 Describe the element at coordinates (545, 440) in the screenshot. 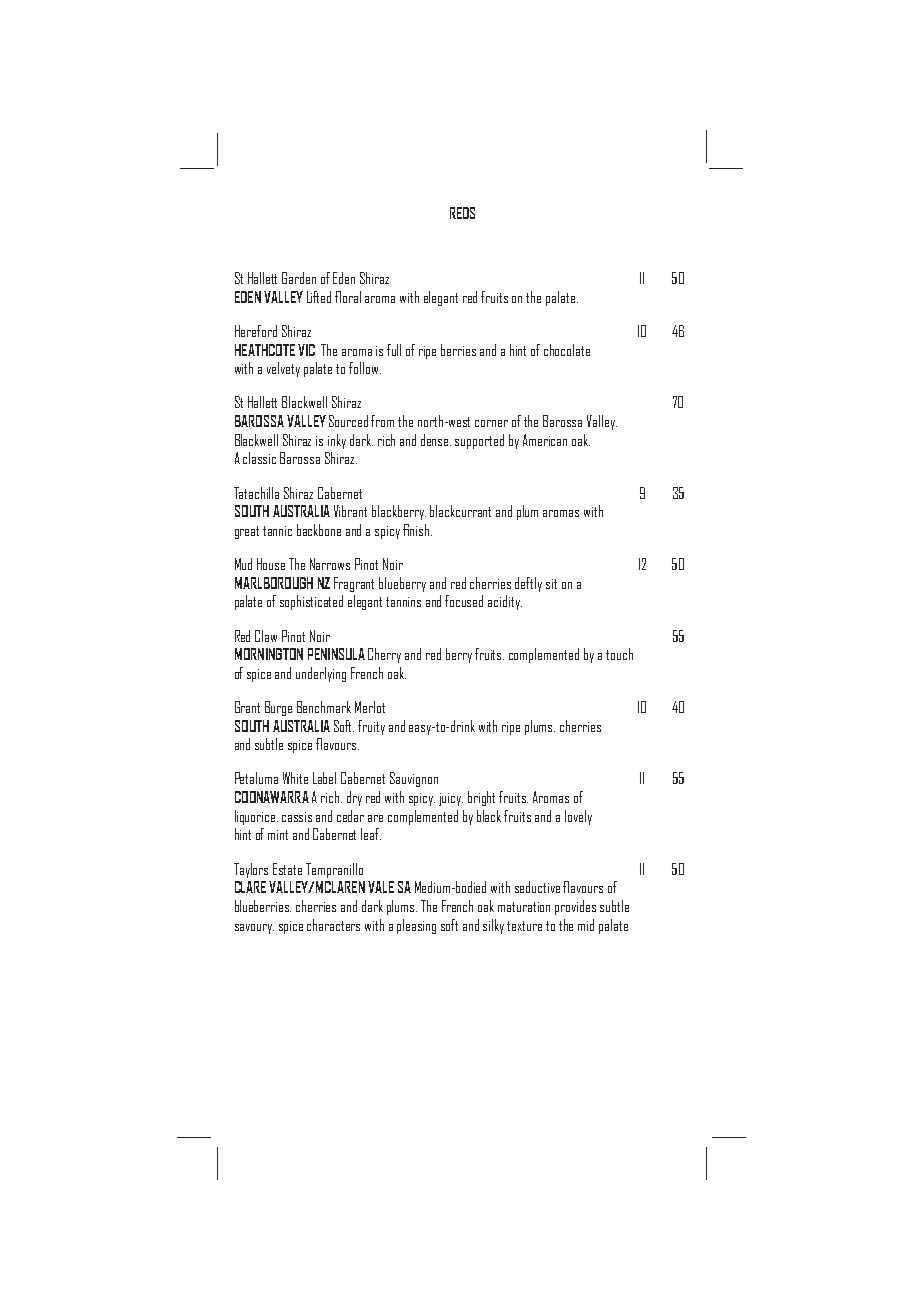

I see `American` at that location.
